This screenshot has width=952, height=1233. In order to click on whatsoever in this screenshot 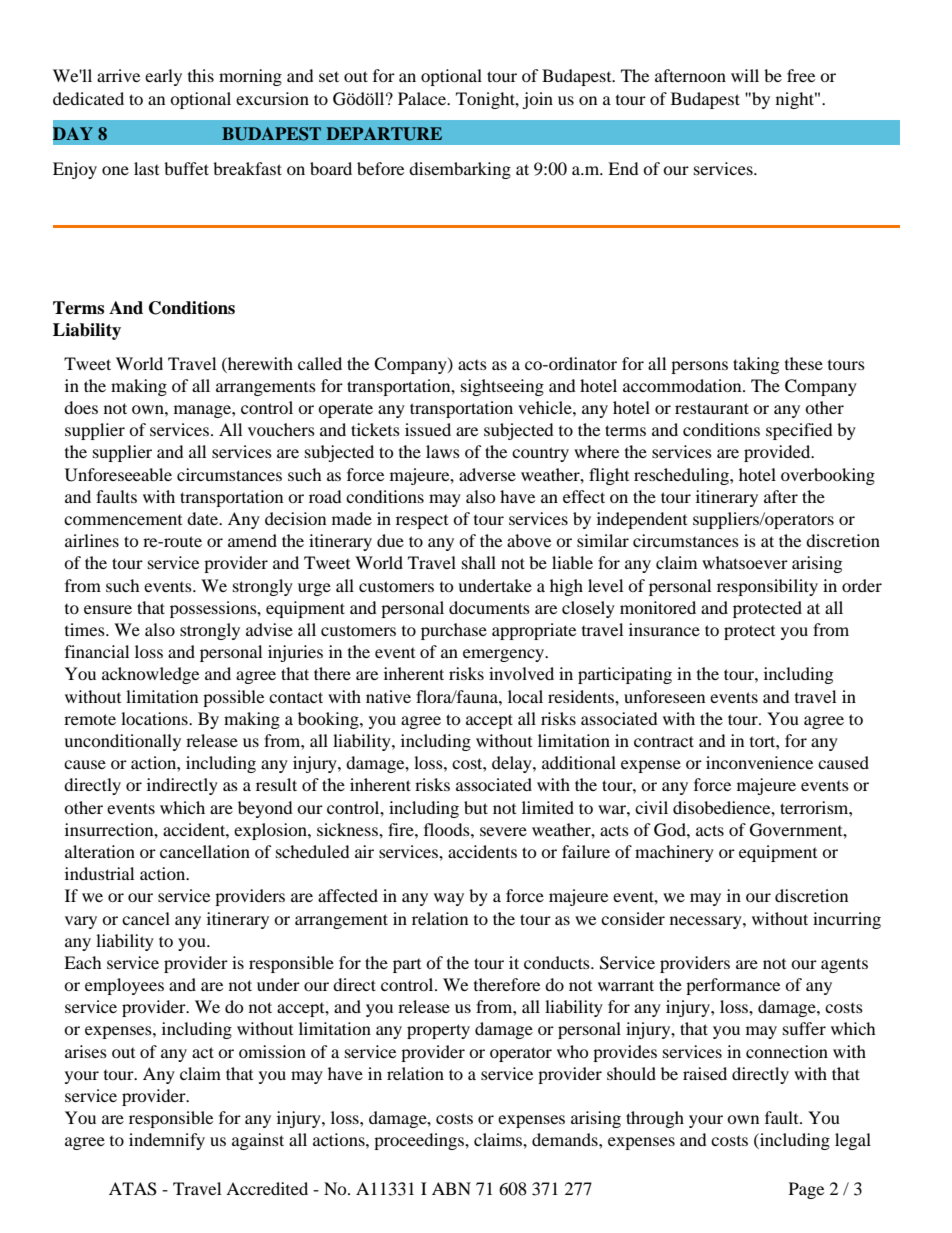, I will do `click(745, 562)`.
